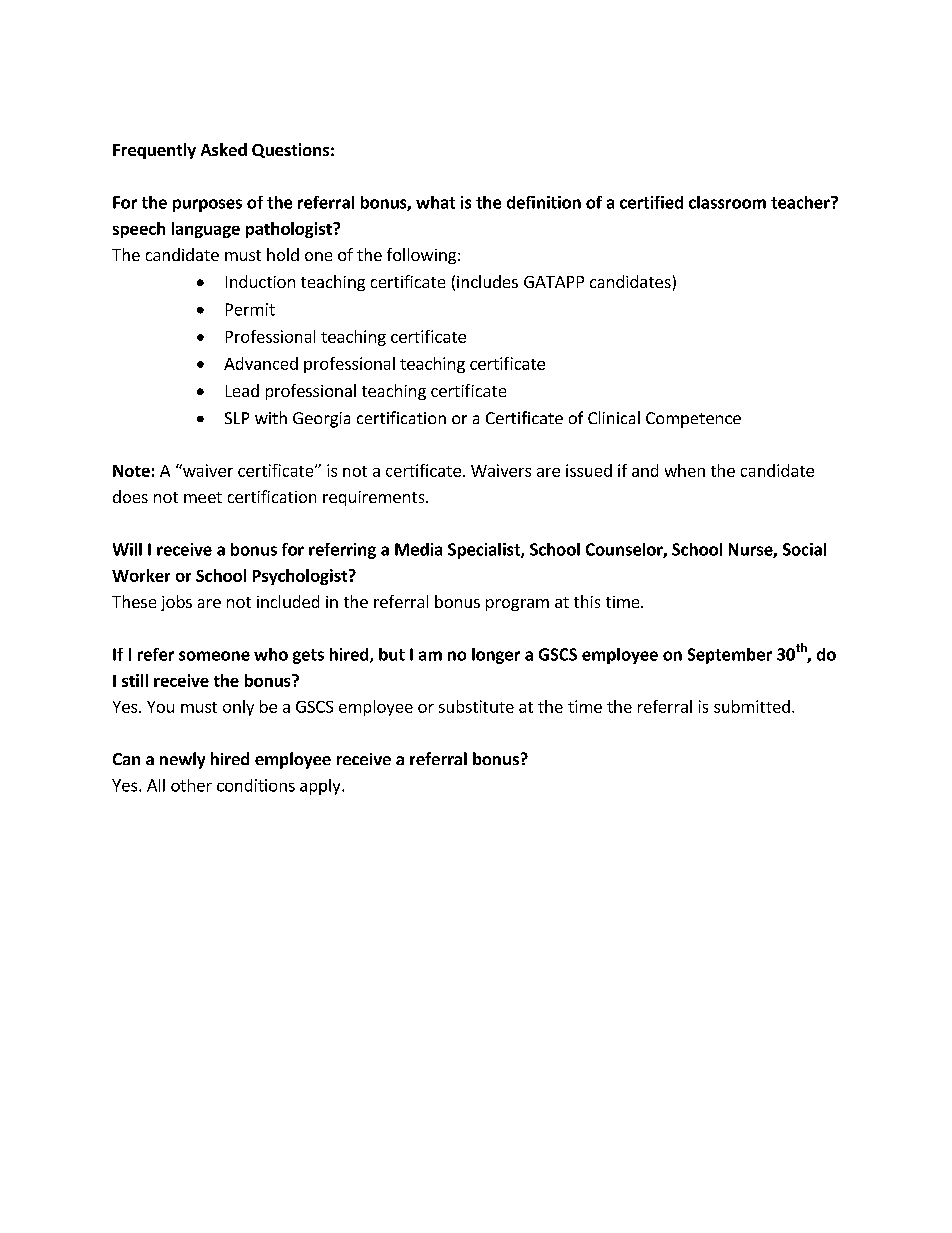 This document has height=1233, width=952. I want to click on Competence, so click(693, 420).
